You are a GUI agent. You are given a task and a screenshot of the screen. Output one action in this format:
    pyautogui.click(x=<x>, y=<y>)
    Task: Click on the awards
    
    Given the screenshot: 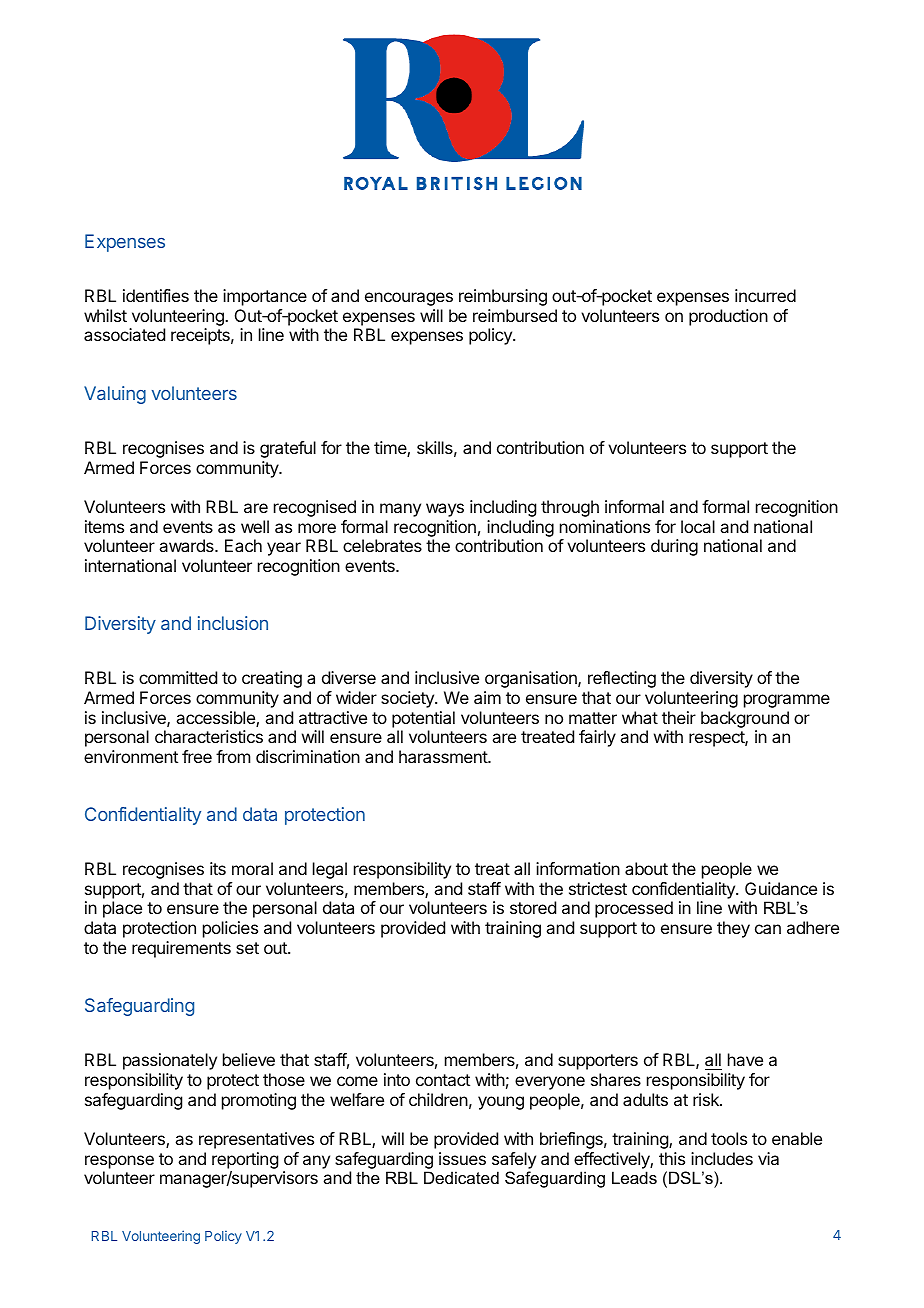 What is the action you would take?
    pyautogui.click(x=187, y=545)
